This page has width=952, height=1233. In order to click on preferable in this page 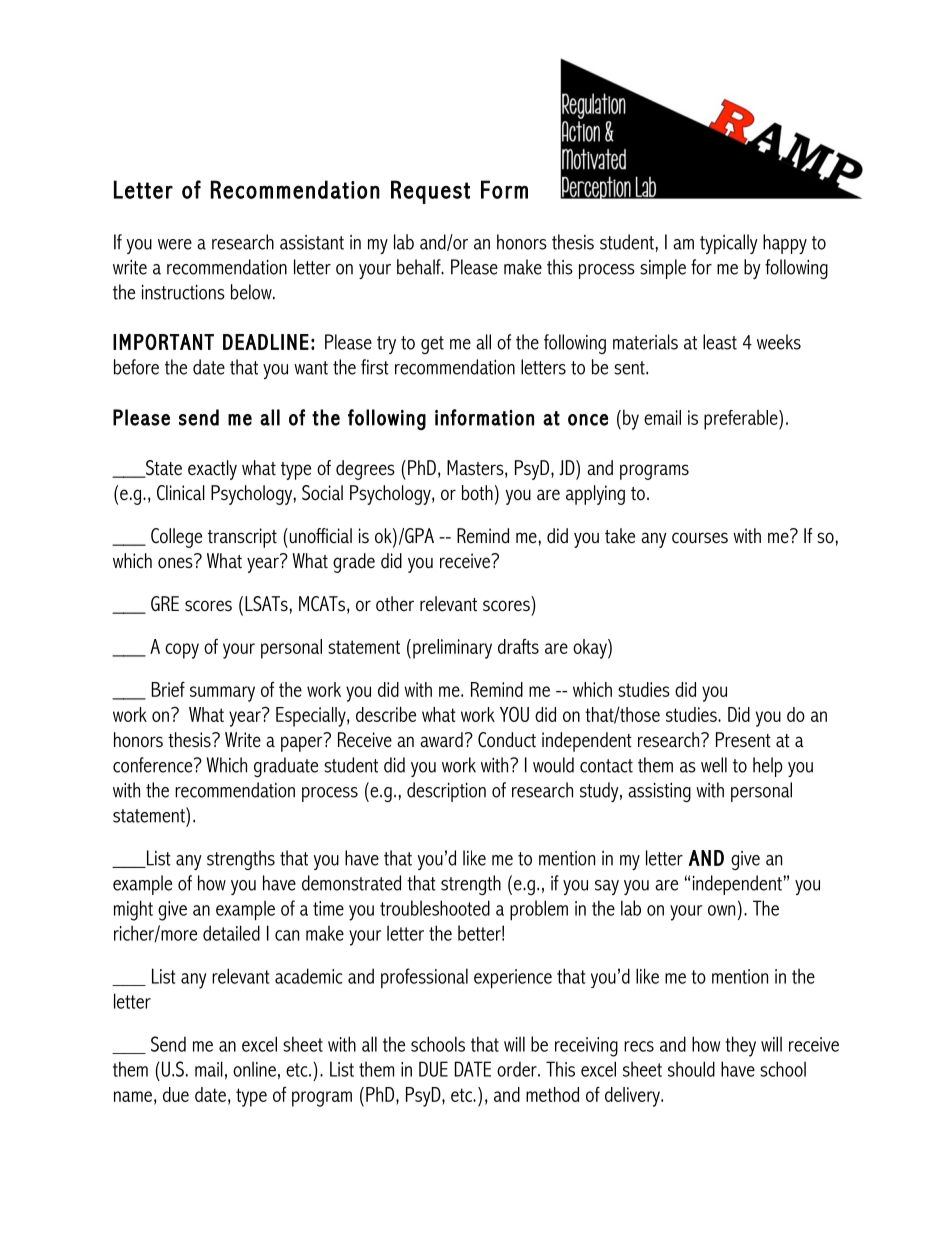, I will do `click(742, 420)`.
